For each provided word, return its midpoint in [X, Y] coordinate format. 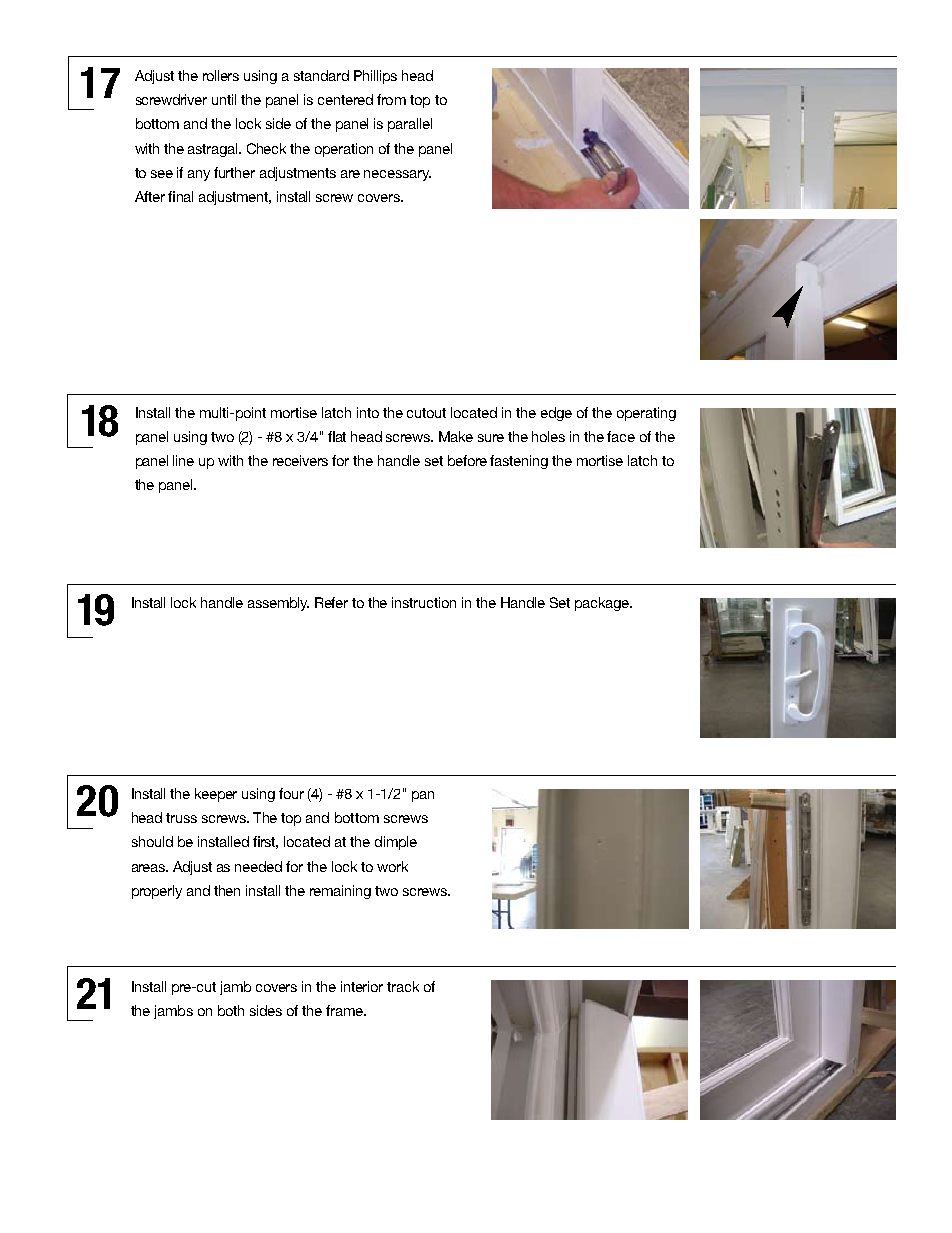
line [183, 460]
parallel [410, 125]
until [224, 99]
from [391, 99]
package [603, 604]
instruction [424, 602]
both [231, 1010]
